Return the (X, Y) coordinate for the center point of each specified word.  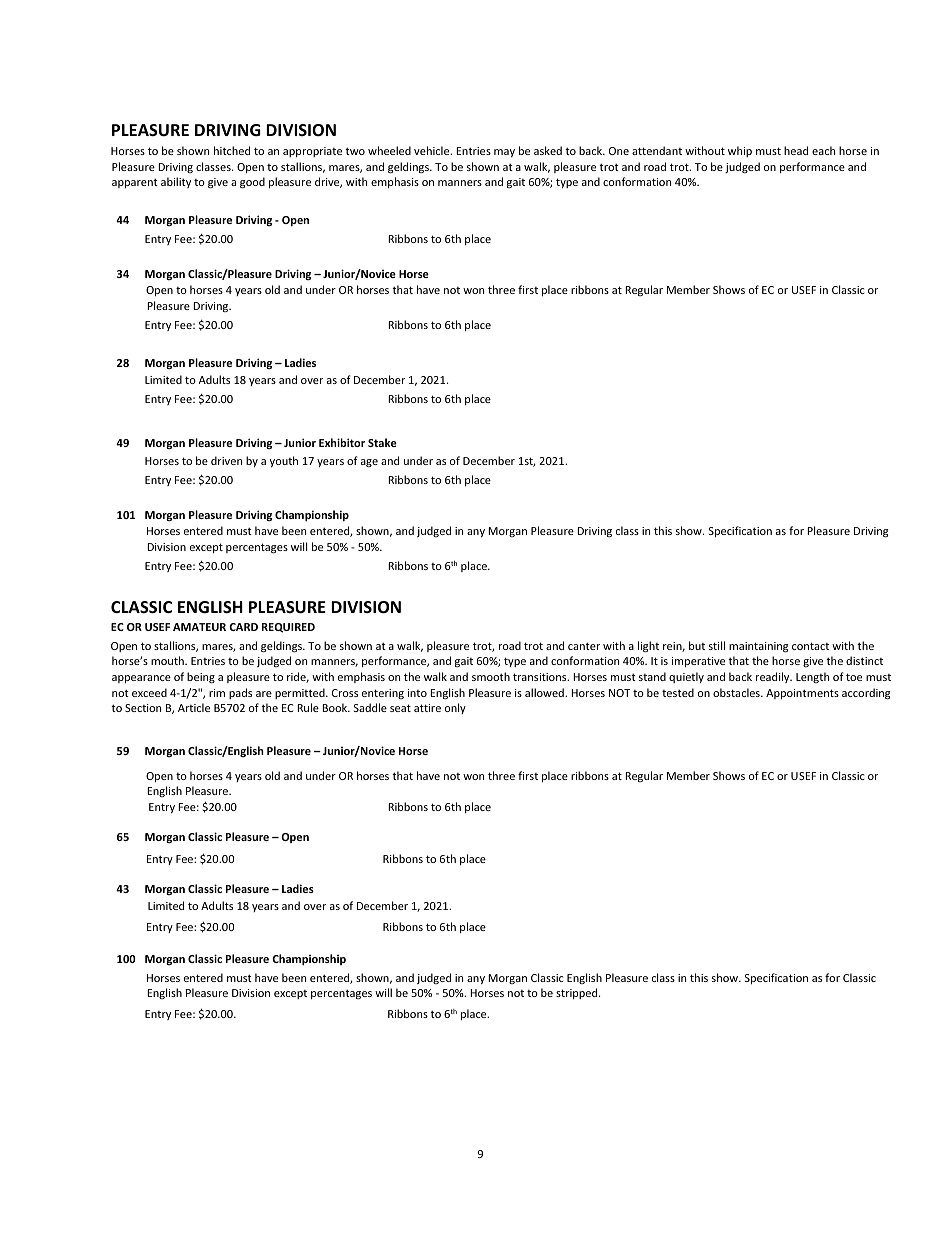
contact (810, 646)
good (252, 183)
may (504, 153)
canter (584, 646)
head (796, 150)
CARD (243, 627)
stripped (578, 993)
